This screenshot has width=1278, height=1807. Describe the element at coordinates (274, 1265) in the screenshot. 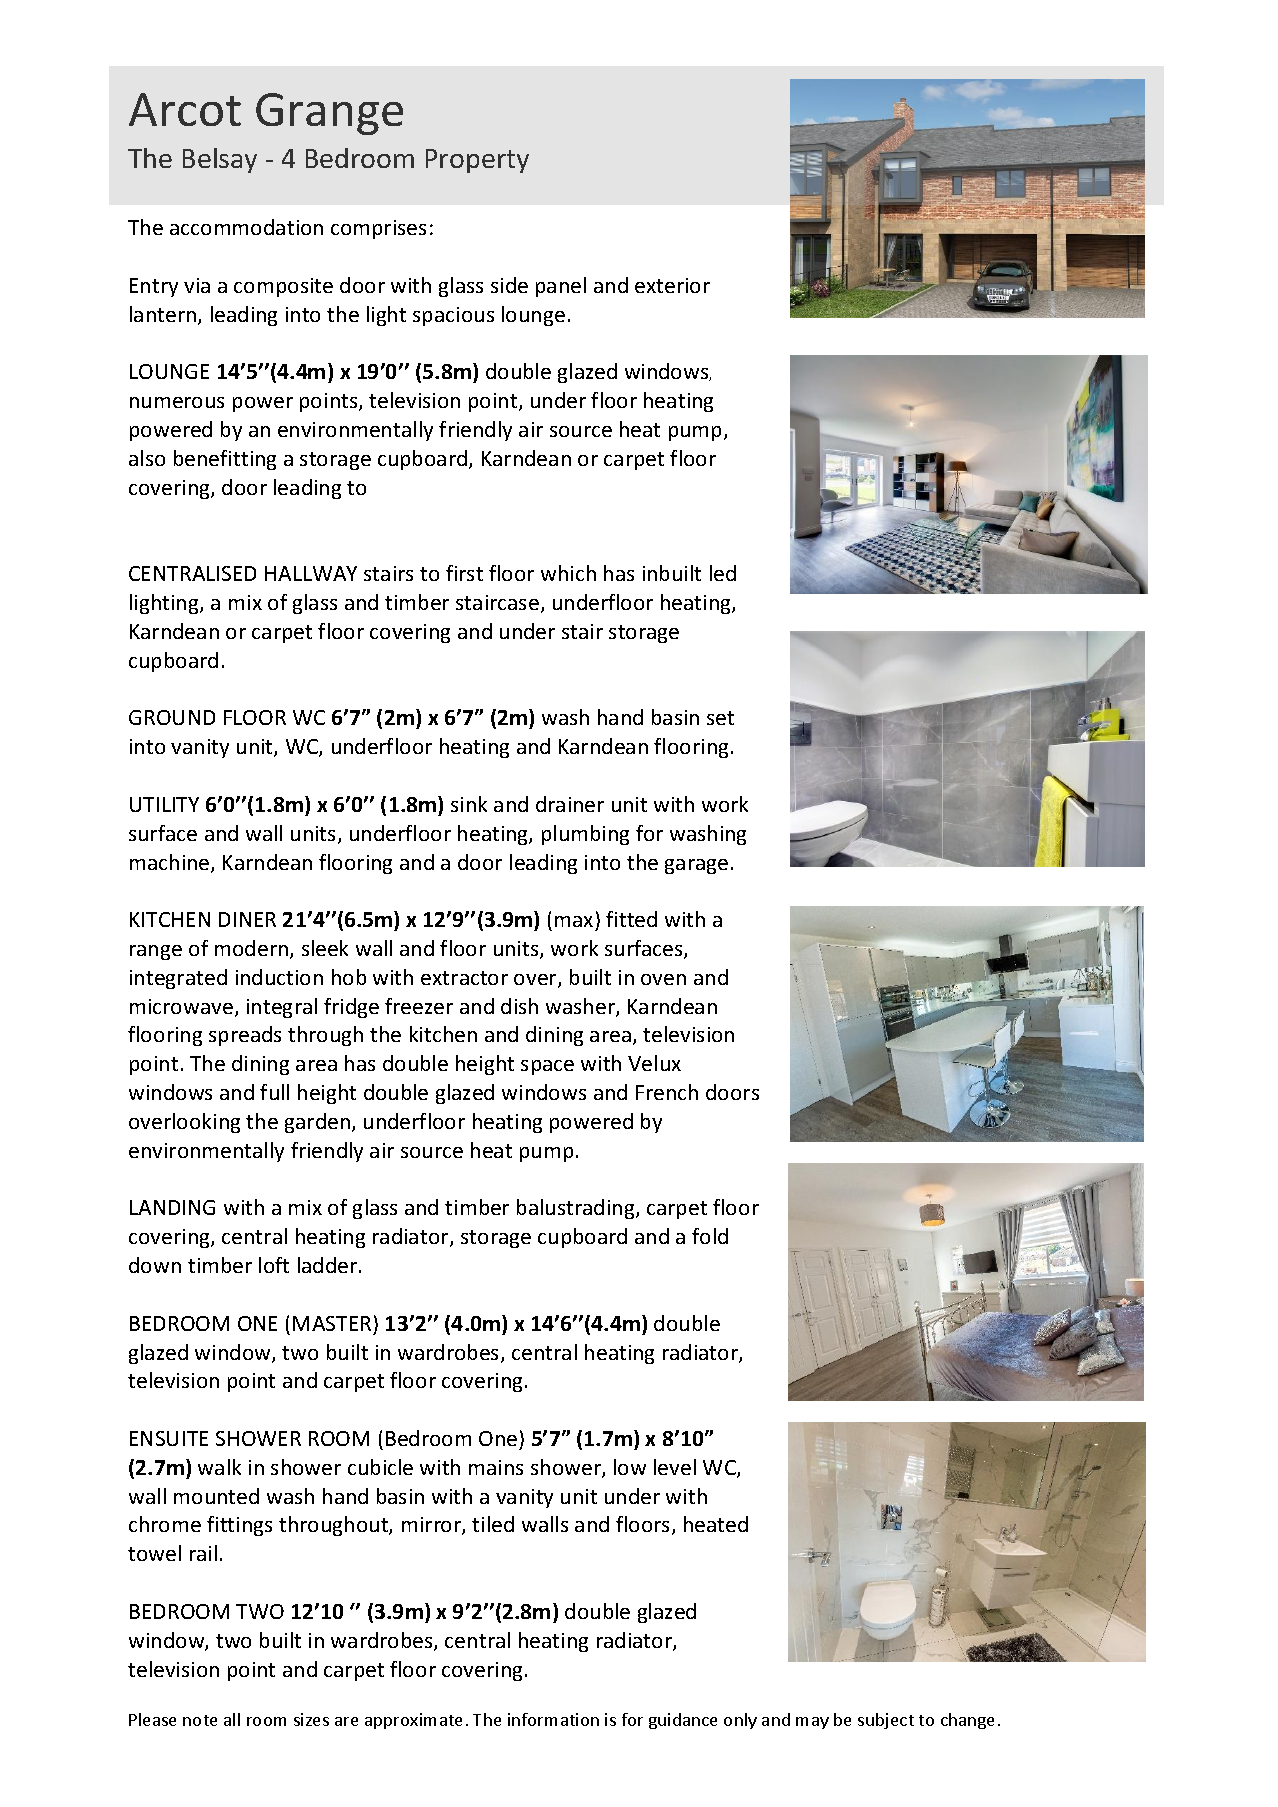

I see `loft` at that location.
